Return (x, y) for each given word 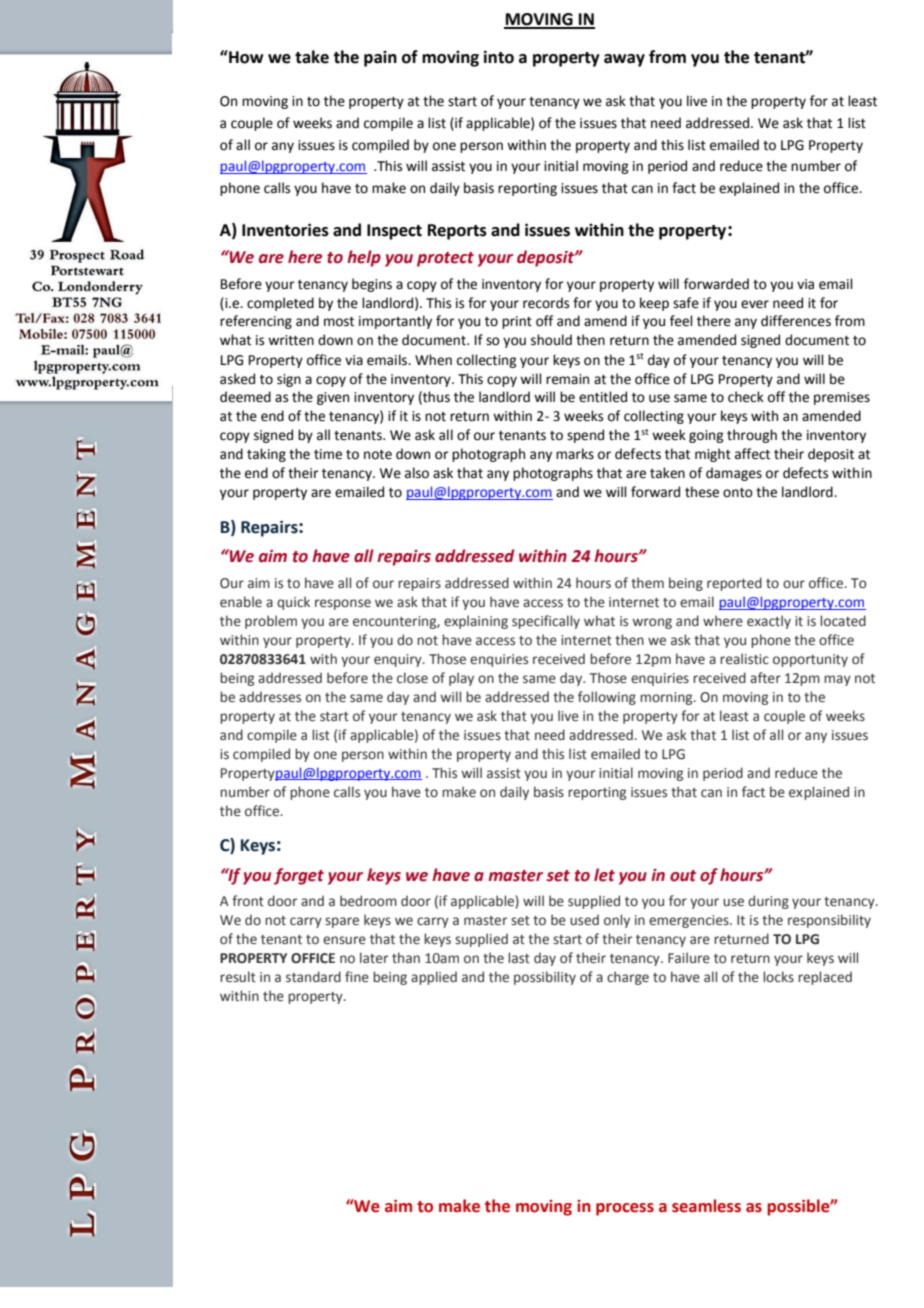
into (499, 57)
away (624, 60)
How (245, 57)
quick (293, 603)
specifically (546, 622)
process (625, 1209)
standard (313, 976)
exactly (769, 622)
